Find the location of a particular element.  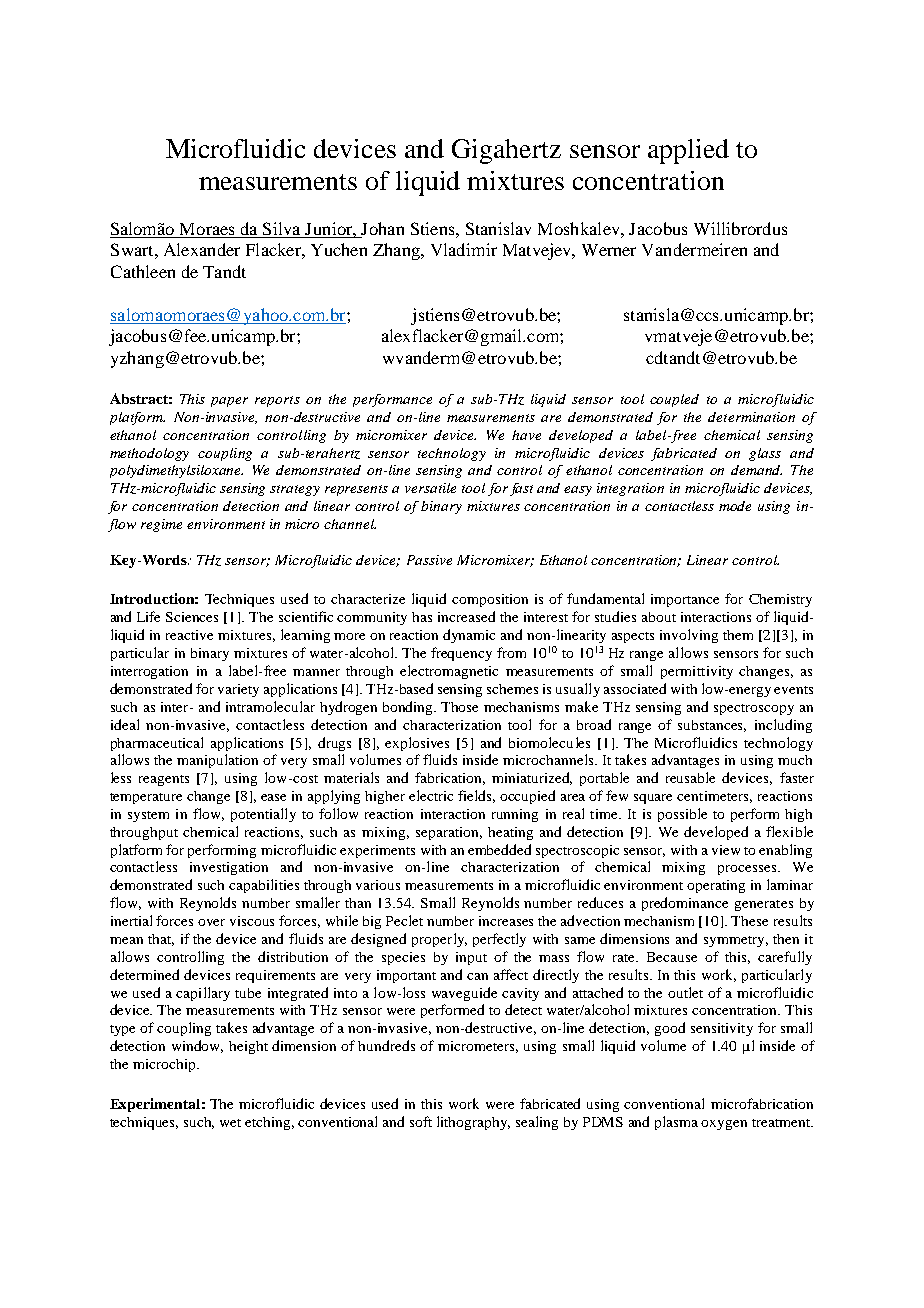

have is located at coordinates (526, 435).
